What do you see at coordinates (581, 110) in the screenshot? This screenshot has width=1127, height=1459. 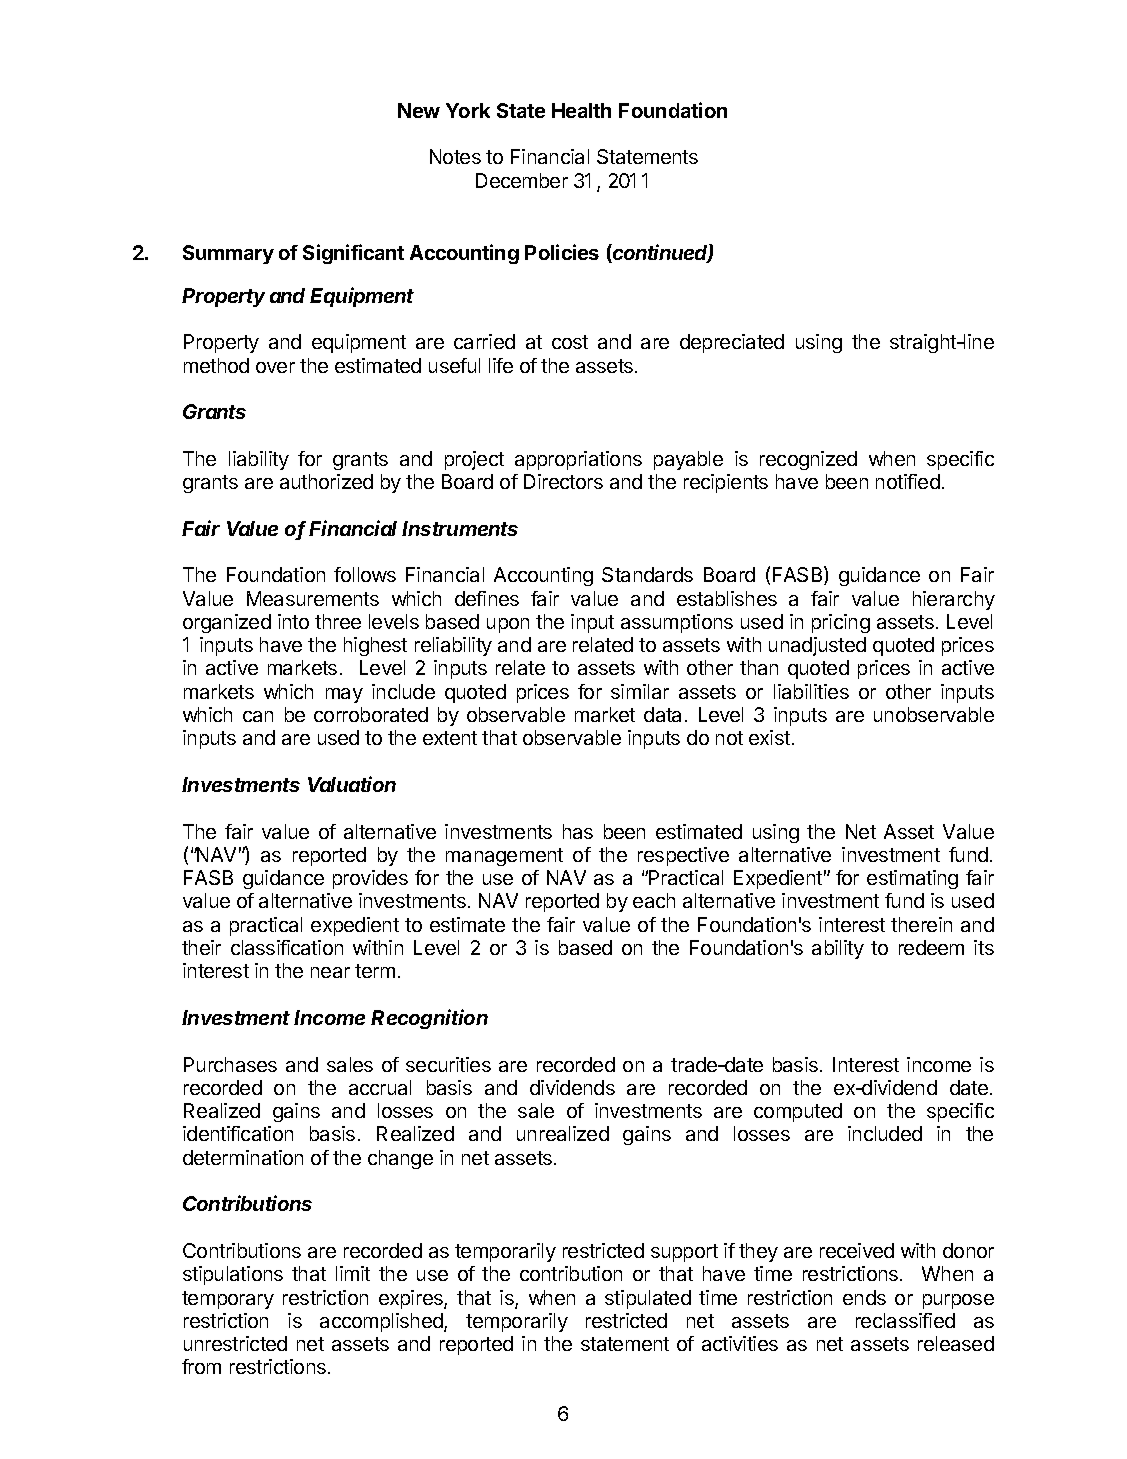 I see `Health` at bounding box center [581, 110].
